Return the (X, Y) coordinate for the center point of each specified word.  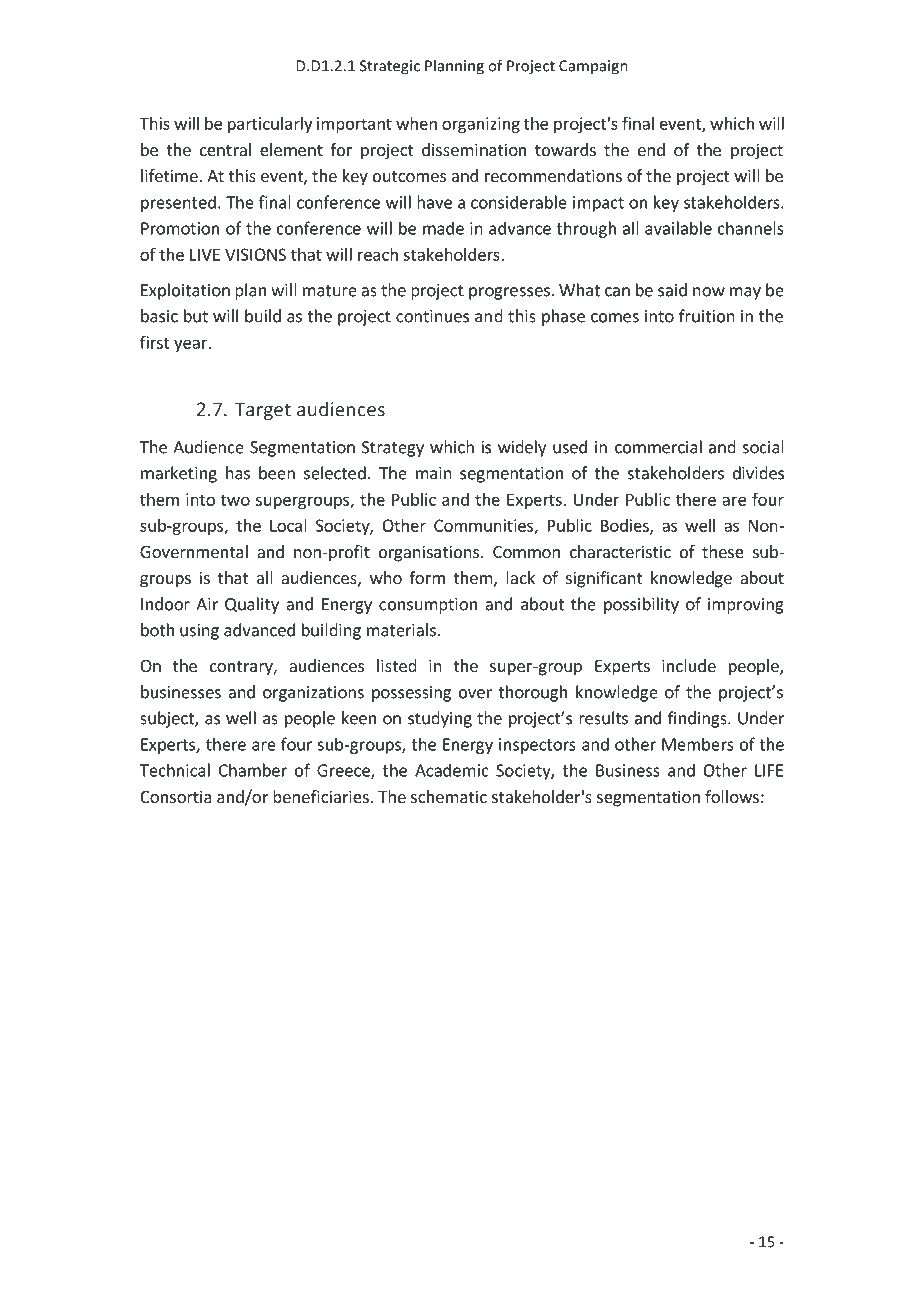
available (678, 228)
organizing (481, 125)
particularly (270, 125)
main (434, 473)
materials (402, 630)
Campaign (593, 67)
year (191, 345)
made (443, 228)
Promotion (180, 228)
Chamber (253, 770)
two (235, 500)
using (199, 632)
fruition (707, 316)
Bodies (626, 526)
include (689, 665)
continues (432, 316)
